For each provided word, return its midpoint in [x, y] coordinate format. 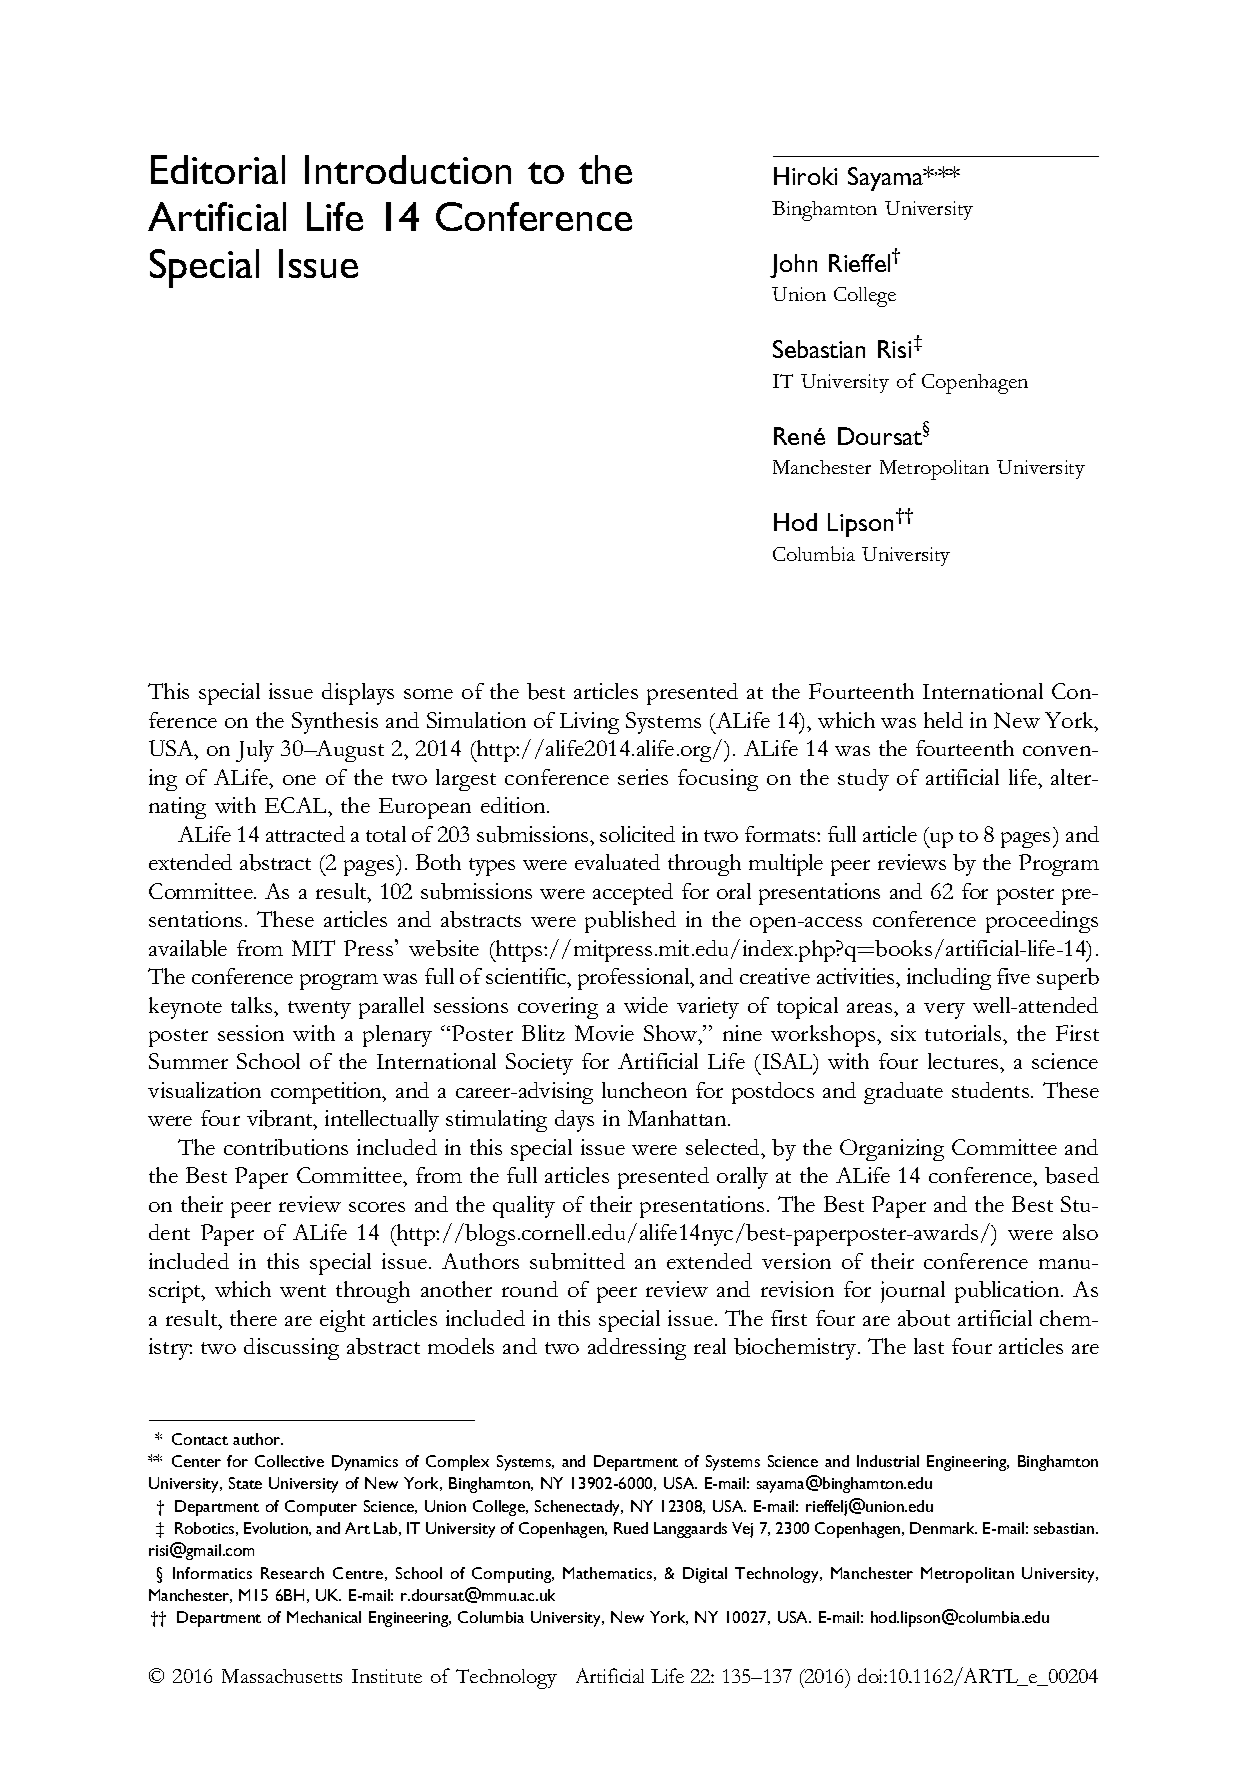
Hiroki [805, 176]
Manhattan [679, 1118]
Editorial [218, 169]
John [793, 266]
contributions [286, 1147]
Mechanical [324, 1617]
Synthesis [335, 723]
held [943, 720]
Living [589, 723]
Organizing [892, 1150]
